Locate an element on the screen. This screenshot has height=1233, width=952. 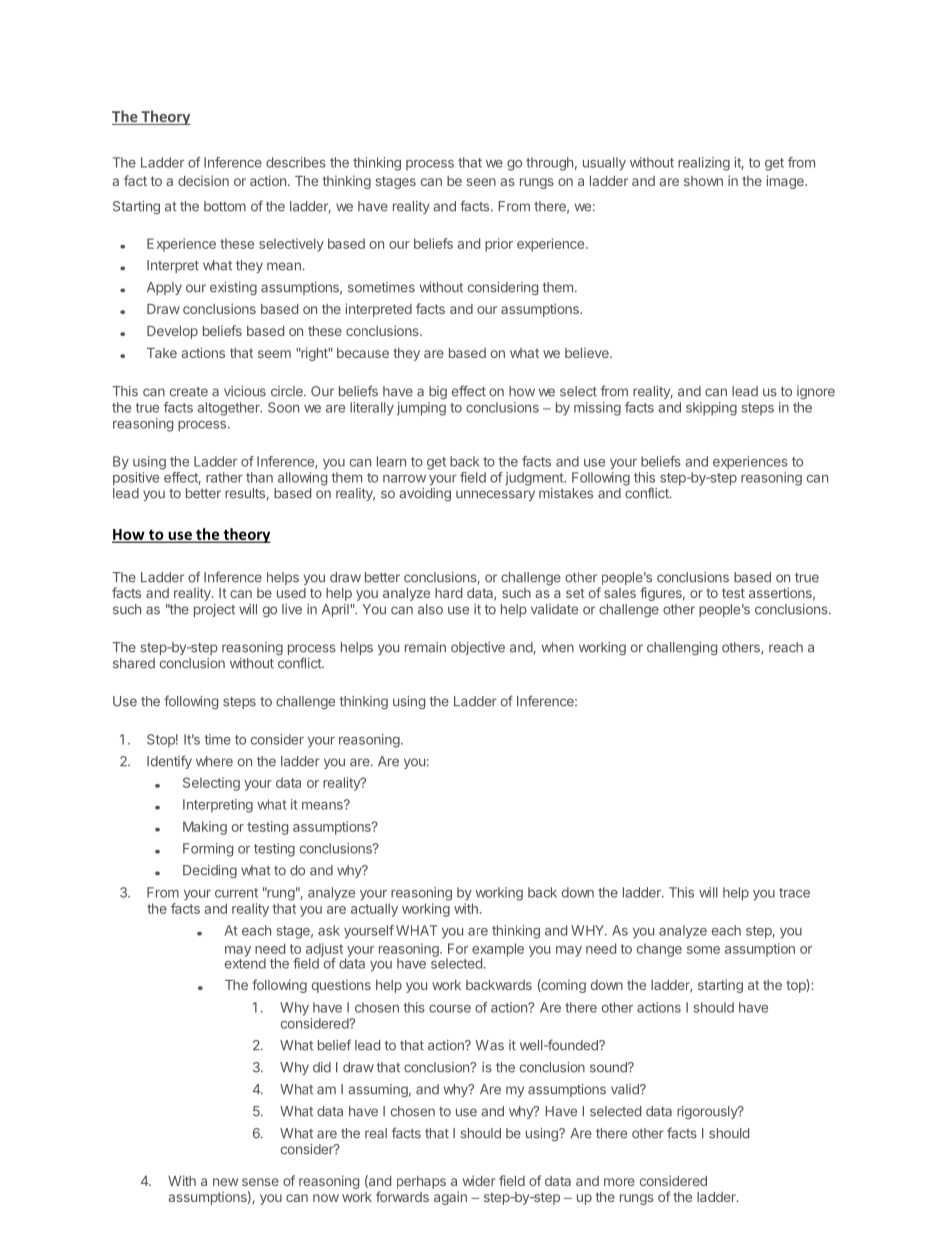
new is located at coordinates (225, 1182).
